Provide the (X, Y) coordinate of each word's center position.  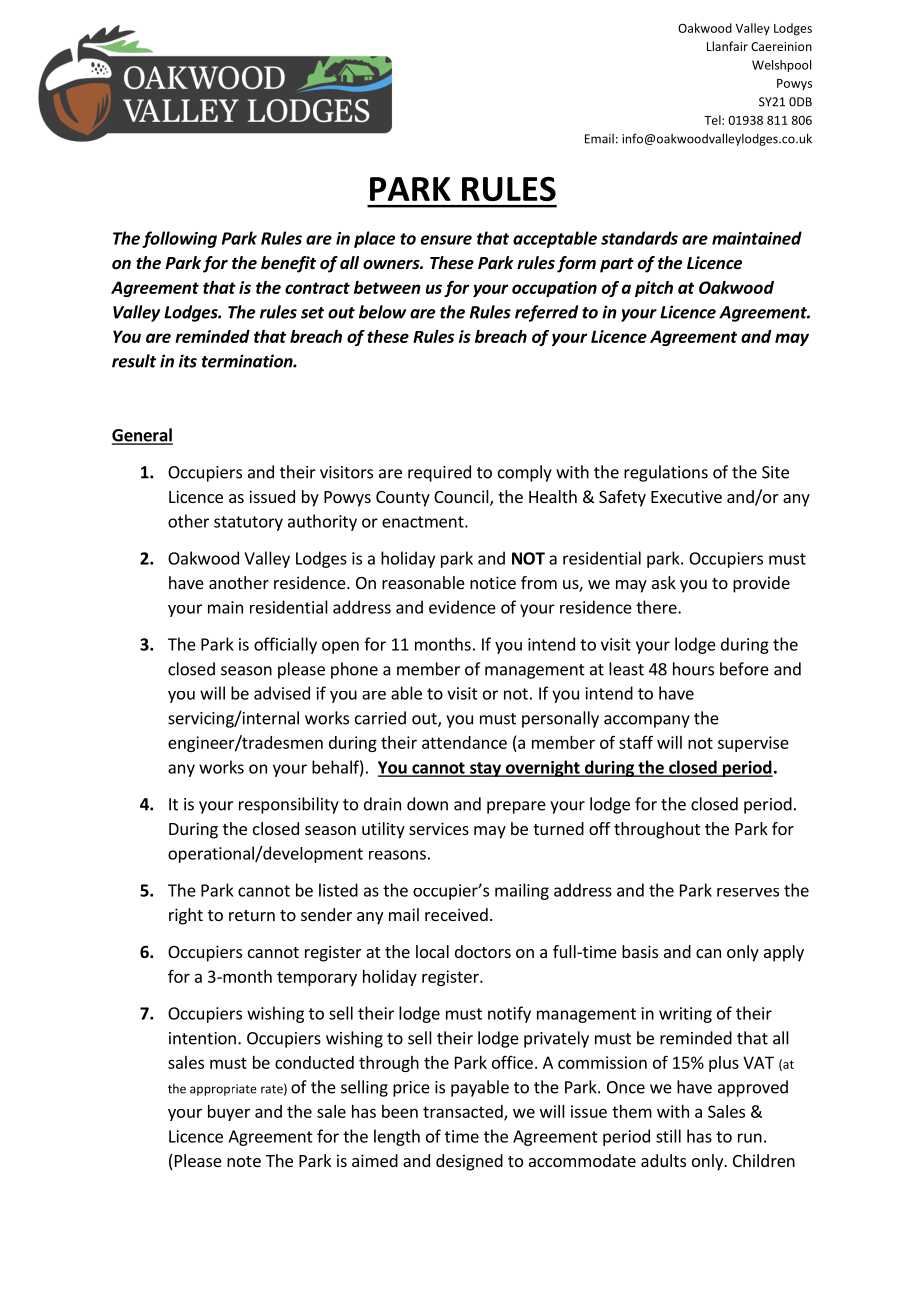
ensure (446, 240)
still (668, 1136)
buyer (229, 1113)
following (179, 239)
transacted (464, 1112)
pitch (654, 289)
